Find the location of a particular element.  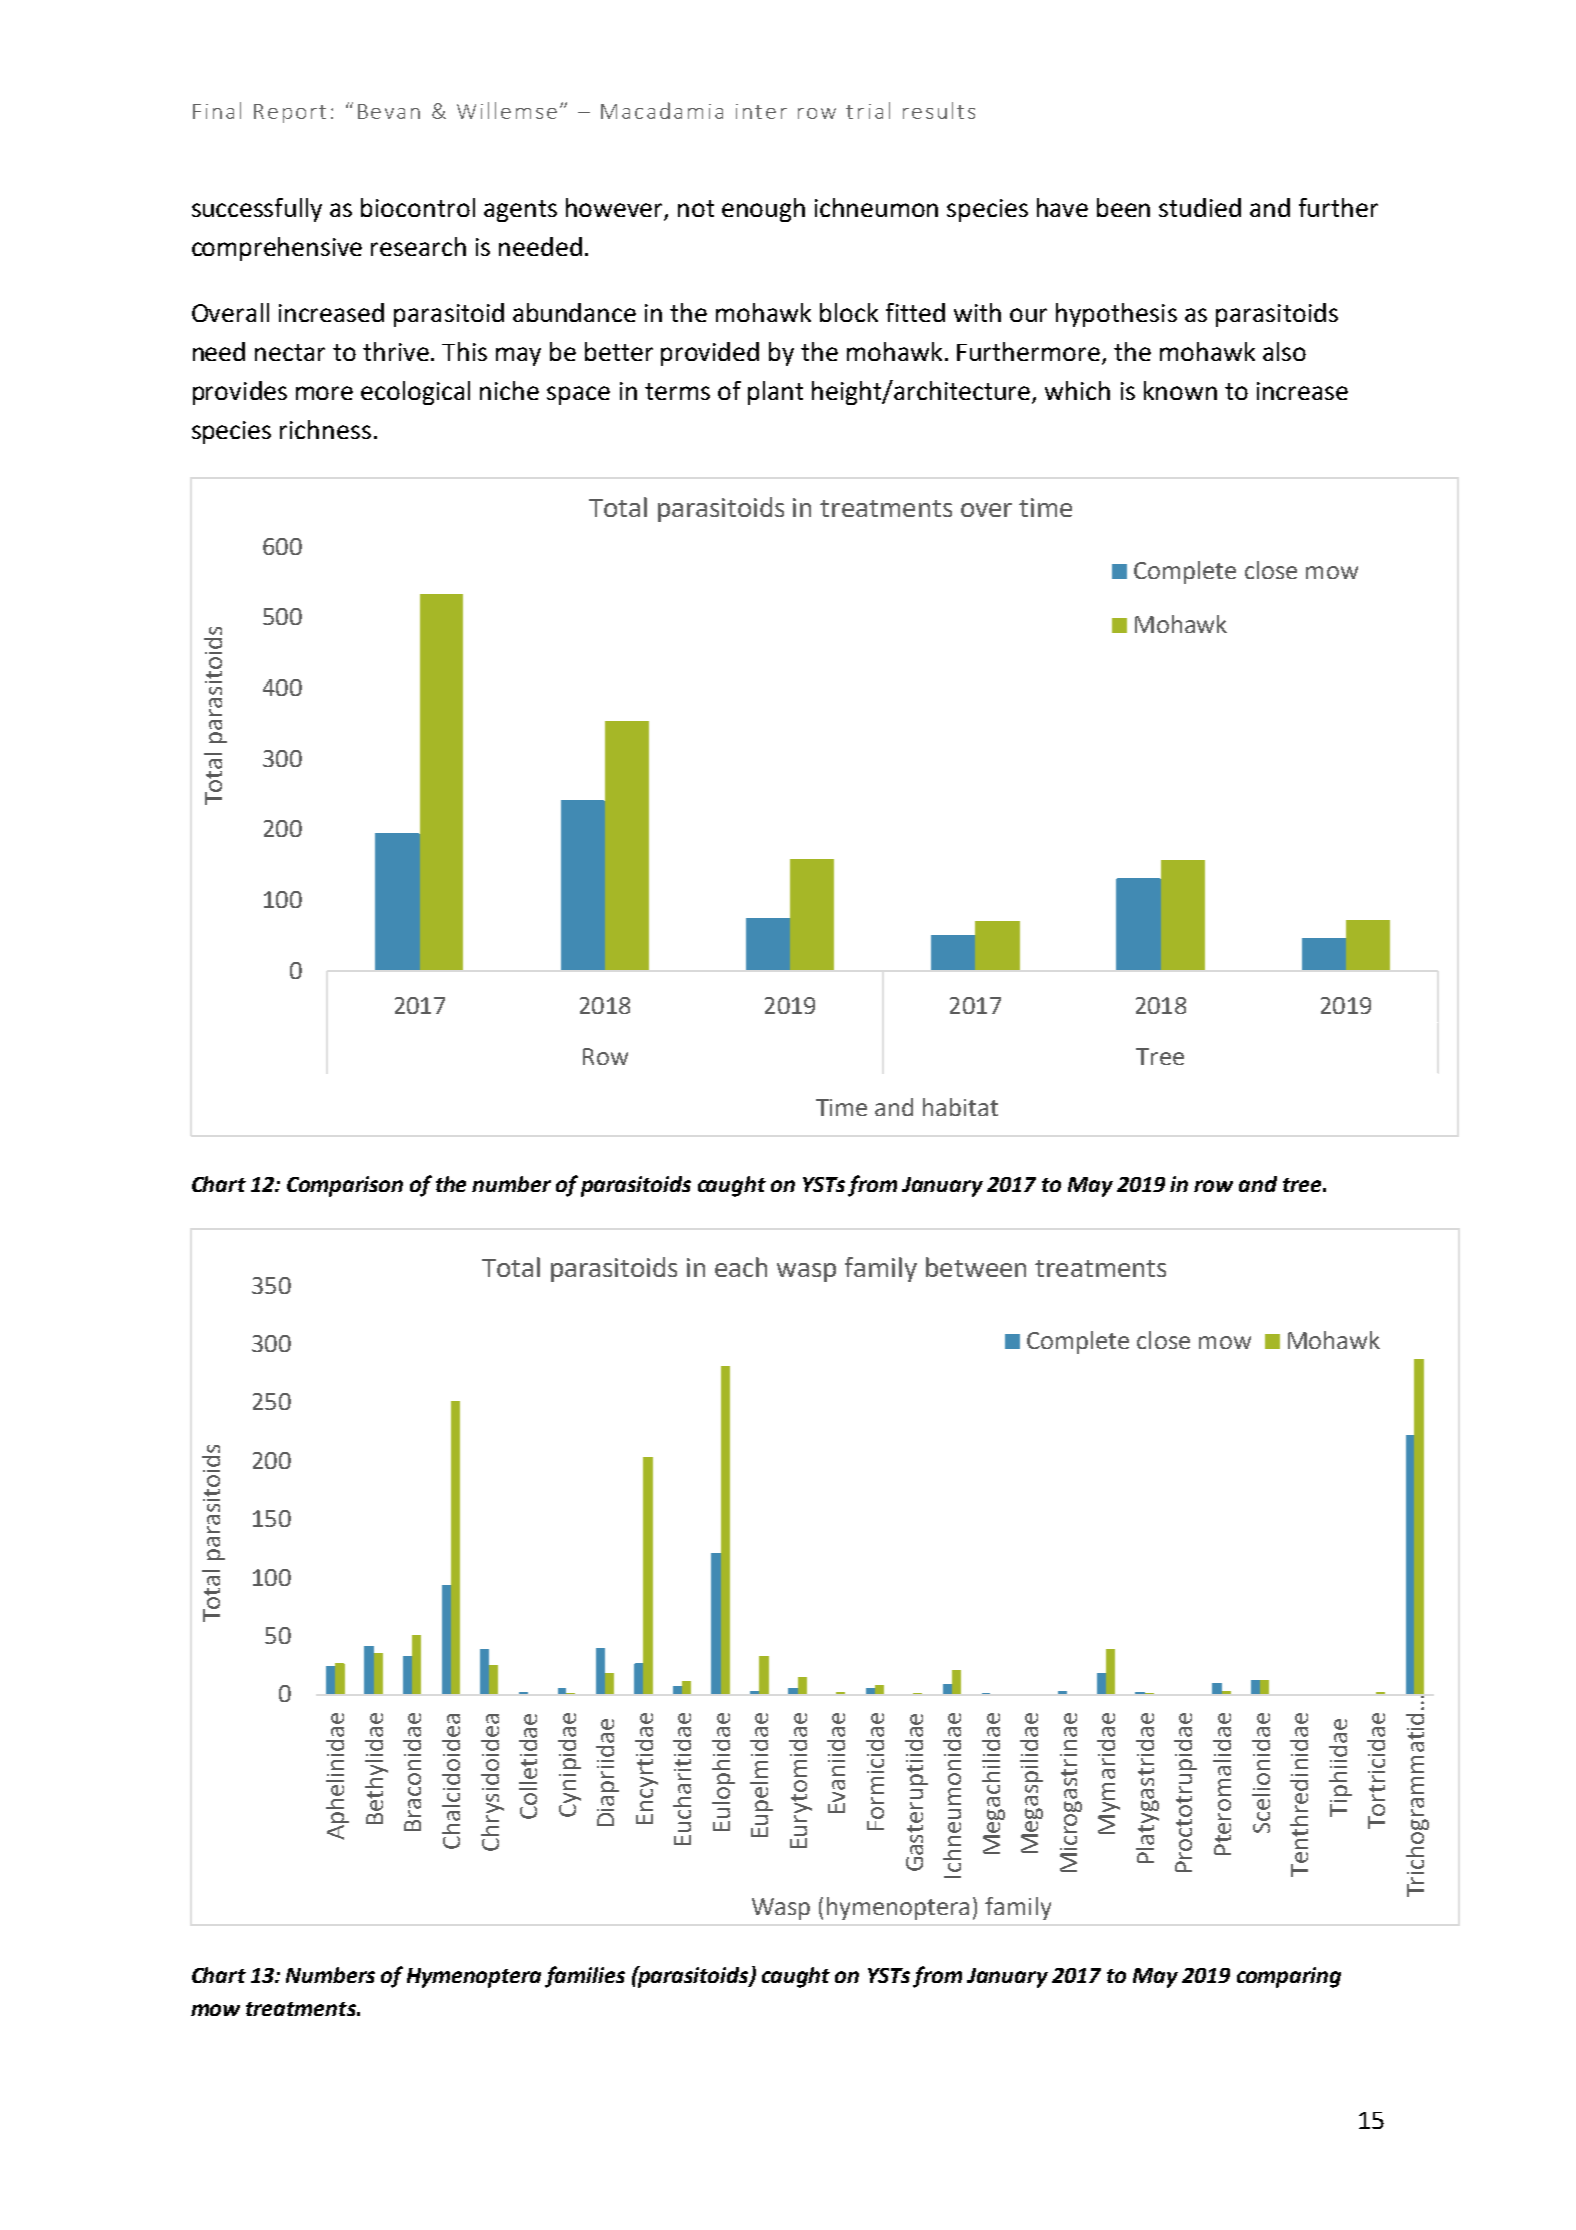

between is located at coordinates (976, 1267).
